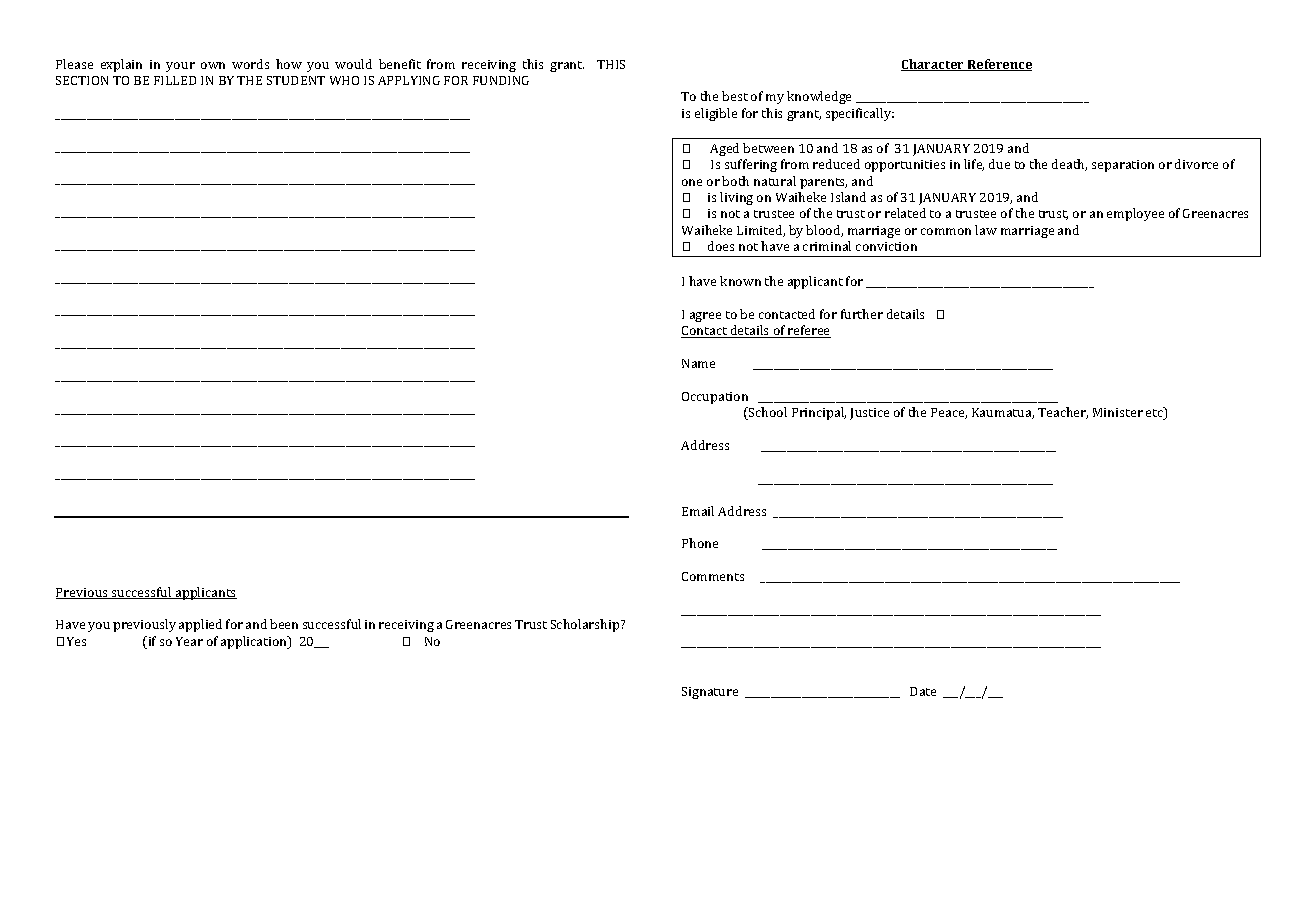  Describe the element at coordinates (715, 398) in the image. I see `Occupation` at that location.
